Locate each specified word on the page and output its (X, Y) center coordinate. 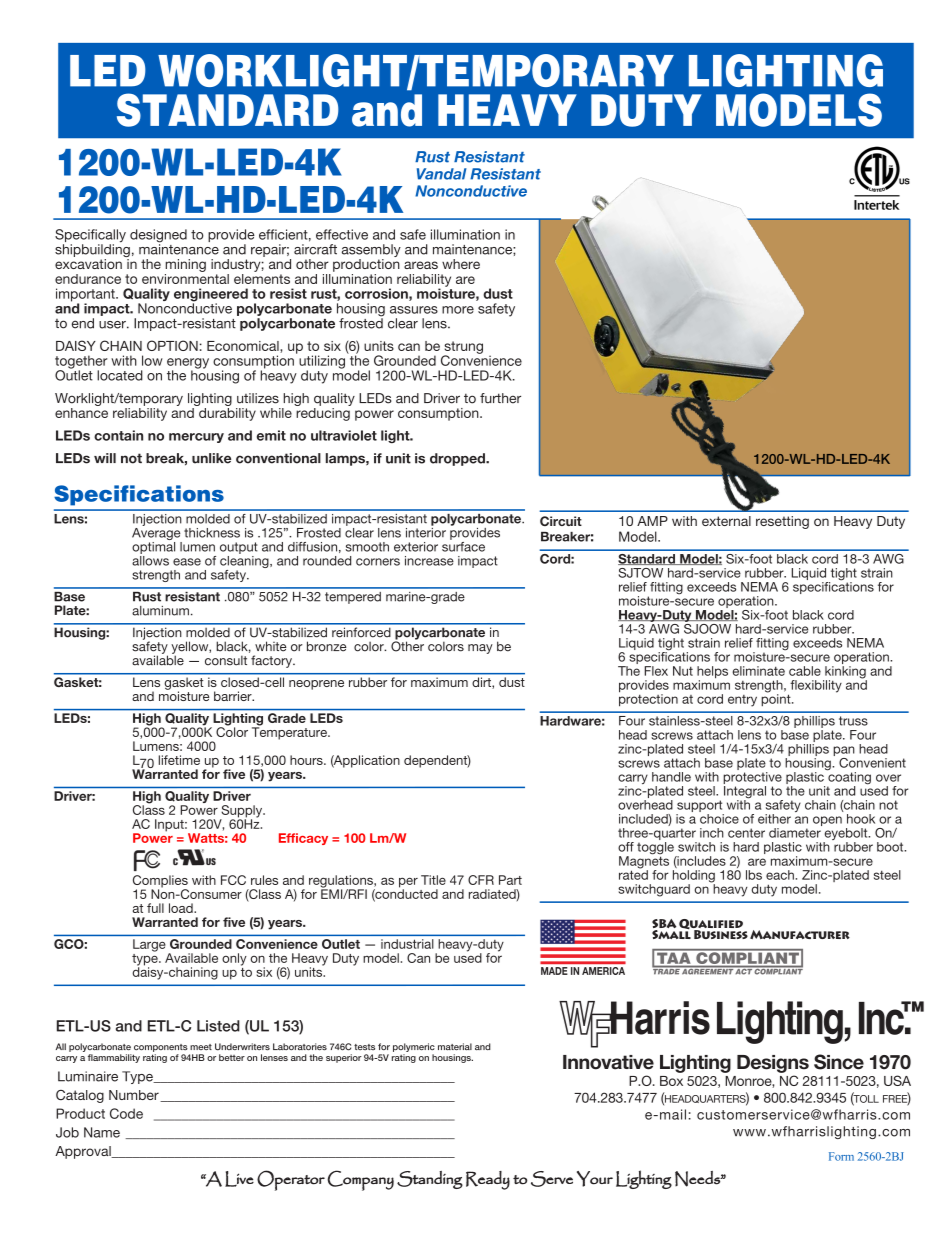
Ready (488, 1180)
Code (126, 1113)
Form (841, 1156)
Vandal (442, 174)
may (480, 649)
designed (158, 237)
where (461, 264)
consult (226, 660)
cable (805, 671)
